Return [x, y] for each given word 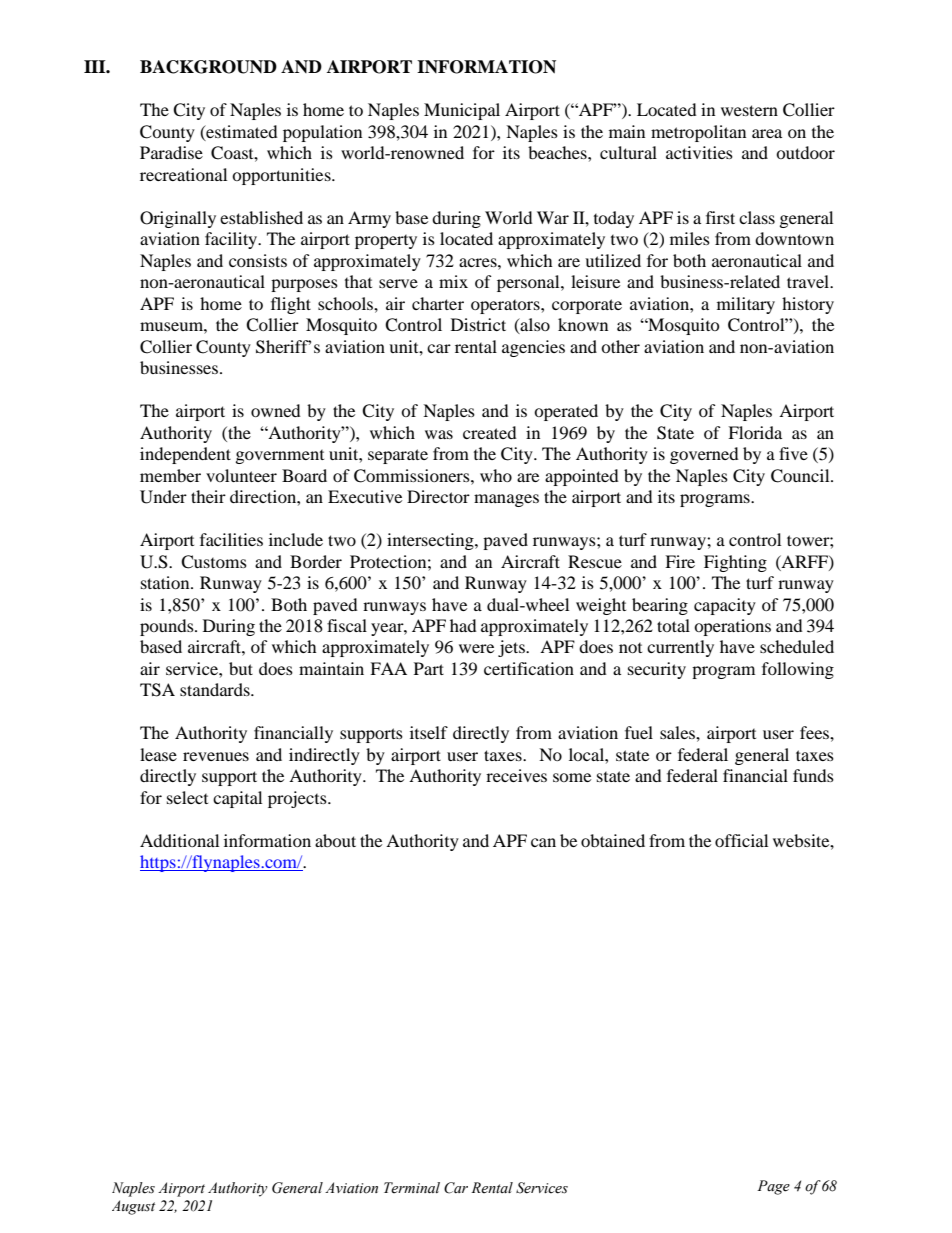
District [478, 324]
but [241, 668]
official [741, 840]
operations [732, 627]
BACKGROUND [208, 67]
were [476, 648]
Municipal [462, 111]
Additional [179, 840]
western [749, 110]
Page [773, 1187]
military [746, 305]
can [543, 842]
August [133, 1207]
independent [185, 455]
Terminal [412, 1188]
